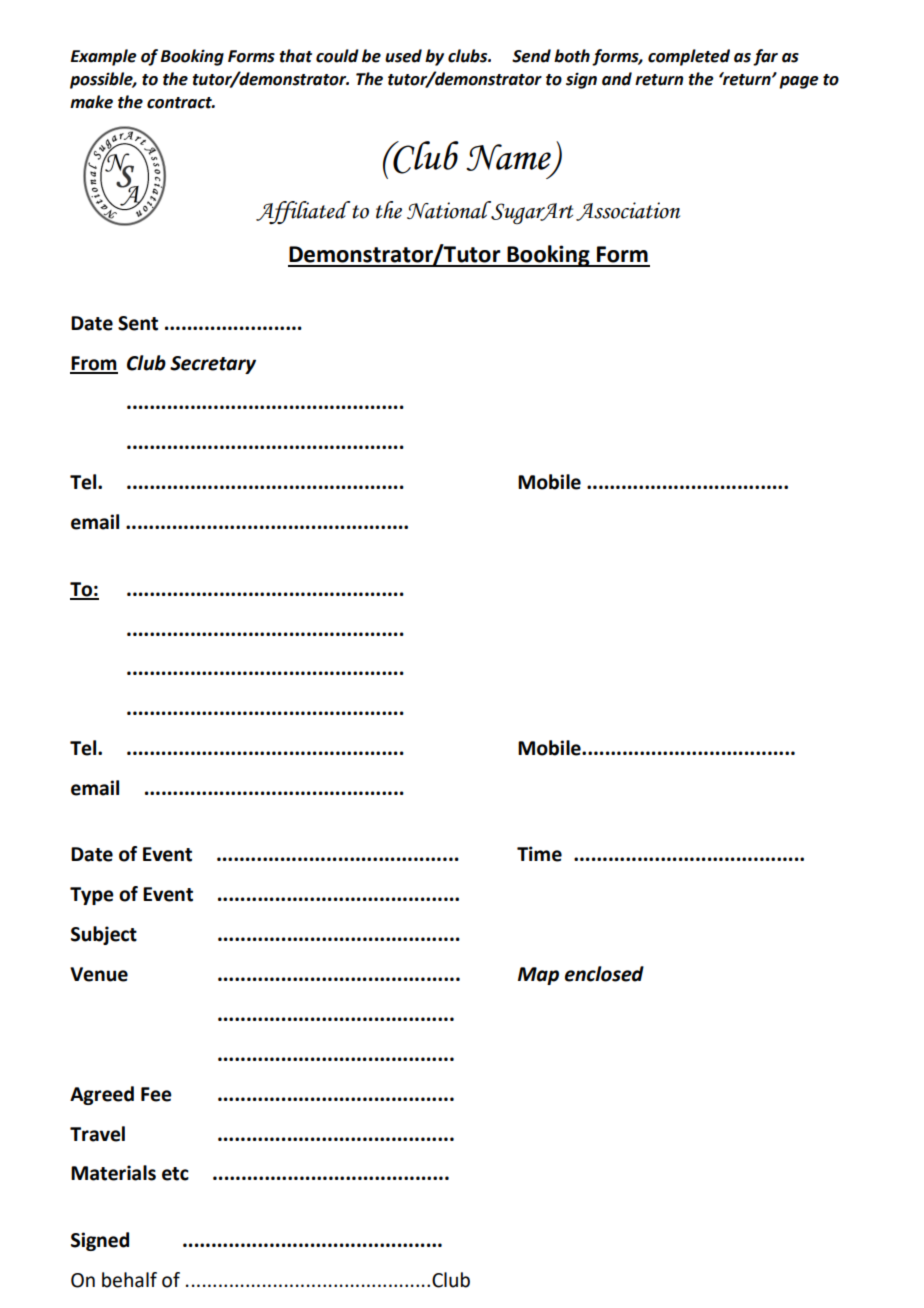 This screenshot has height=1308, width=924. Describe the element at coordinates (604, 974) in the screenshot. I see `enclosed` at that location.
